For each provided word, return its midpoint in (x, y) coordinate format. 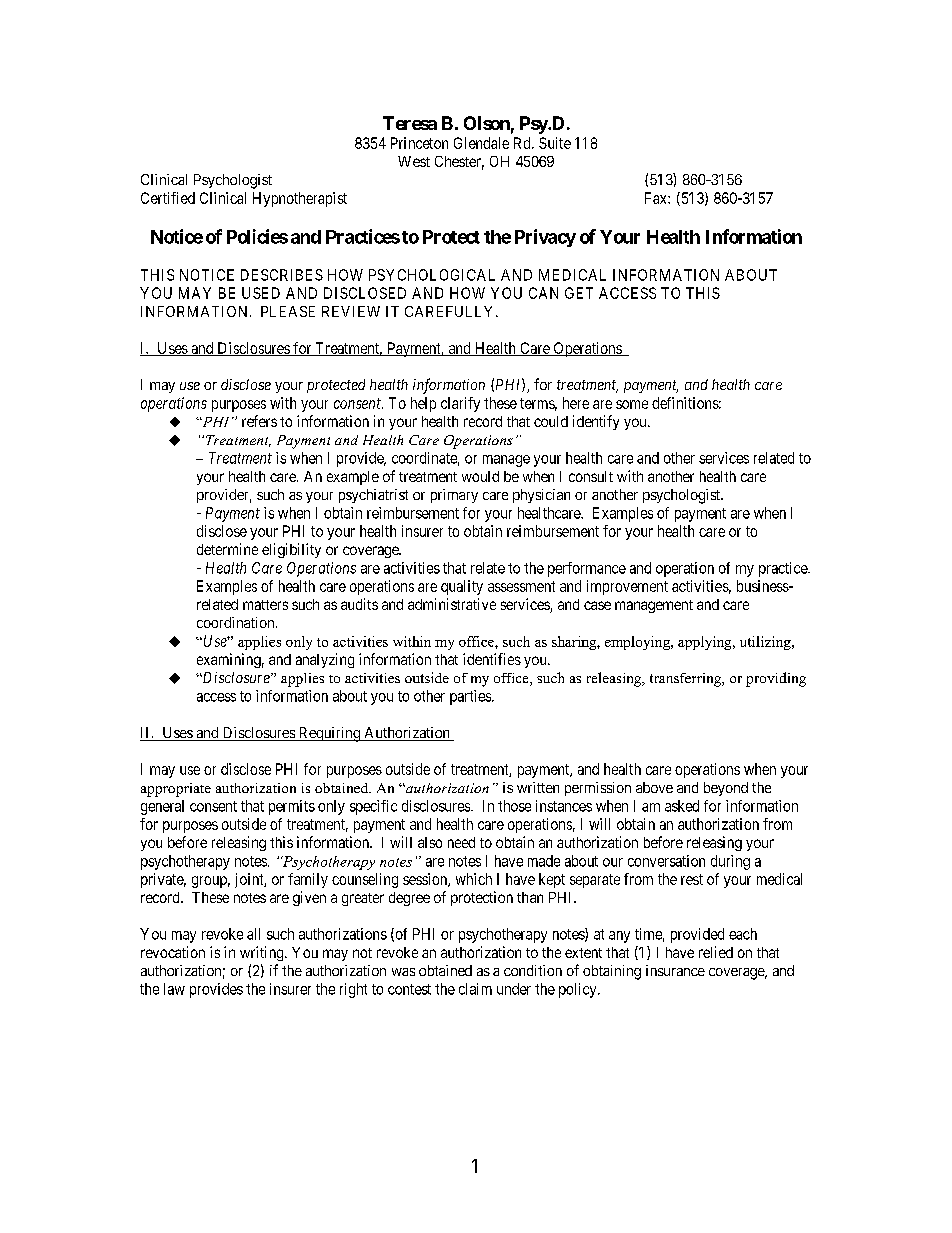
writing (263, 953)
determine (227, 549)
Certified (168, 198)
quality (462, 587)
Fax (657, 198)
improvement (627, 587)
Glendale (481, 143)
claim (475, 989)
